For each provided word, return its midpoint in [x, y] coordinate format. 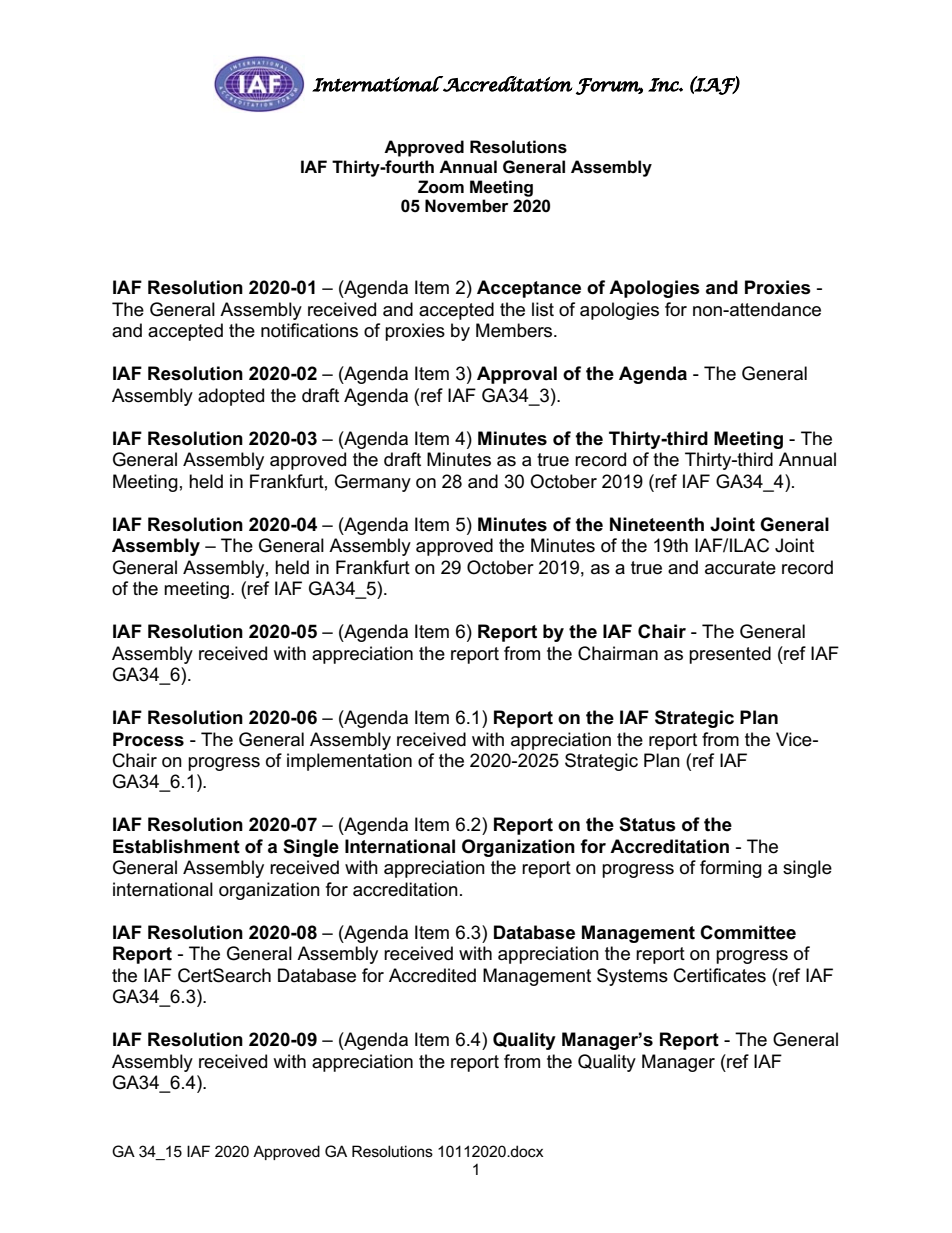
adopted [231, 397]
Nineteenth [657, 524]
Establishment [176, 846]
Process [148, 739]
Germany [373, 483]
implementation [349, 762]
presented [730, 655]
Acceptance [529, 289]
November [467, 206]
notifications [309, 330]
